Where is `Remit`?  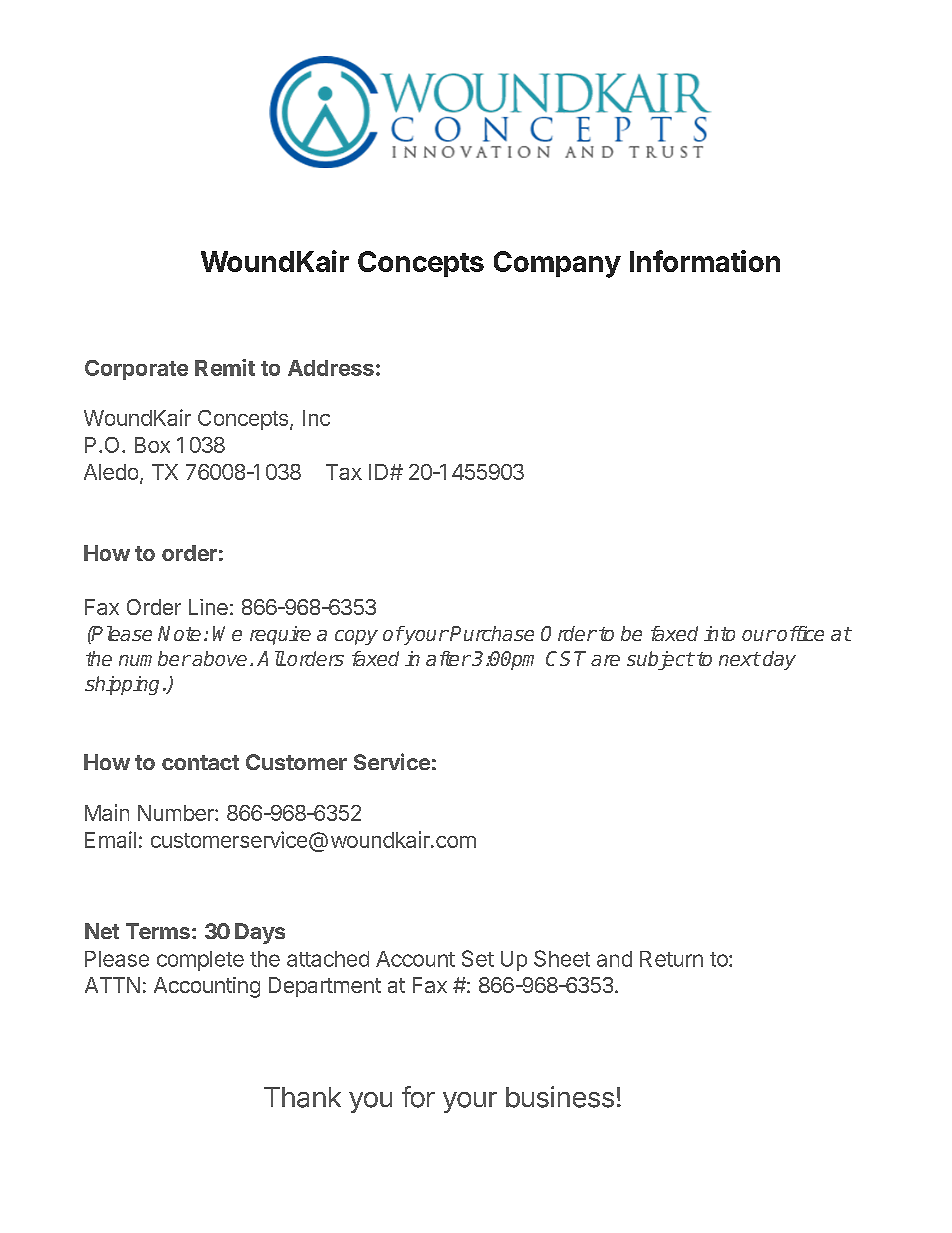 Remit is located at coordinates (225, 367).
